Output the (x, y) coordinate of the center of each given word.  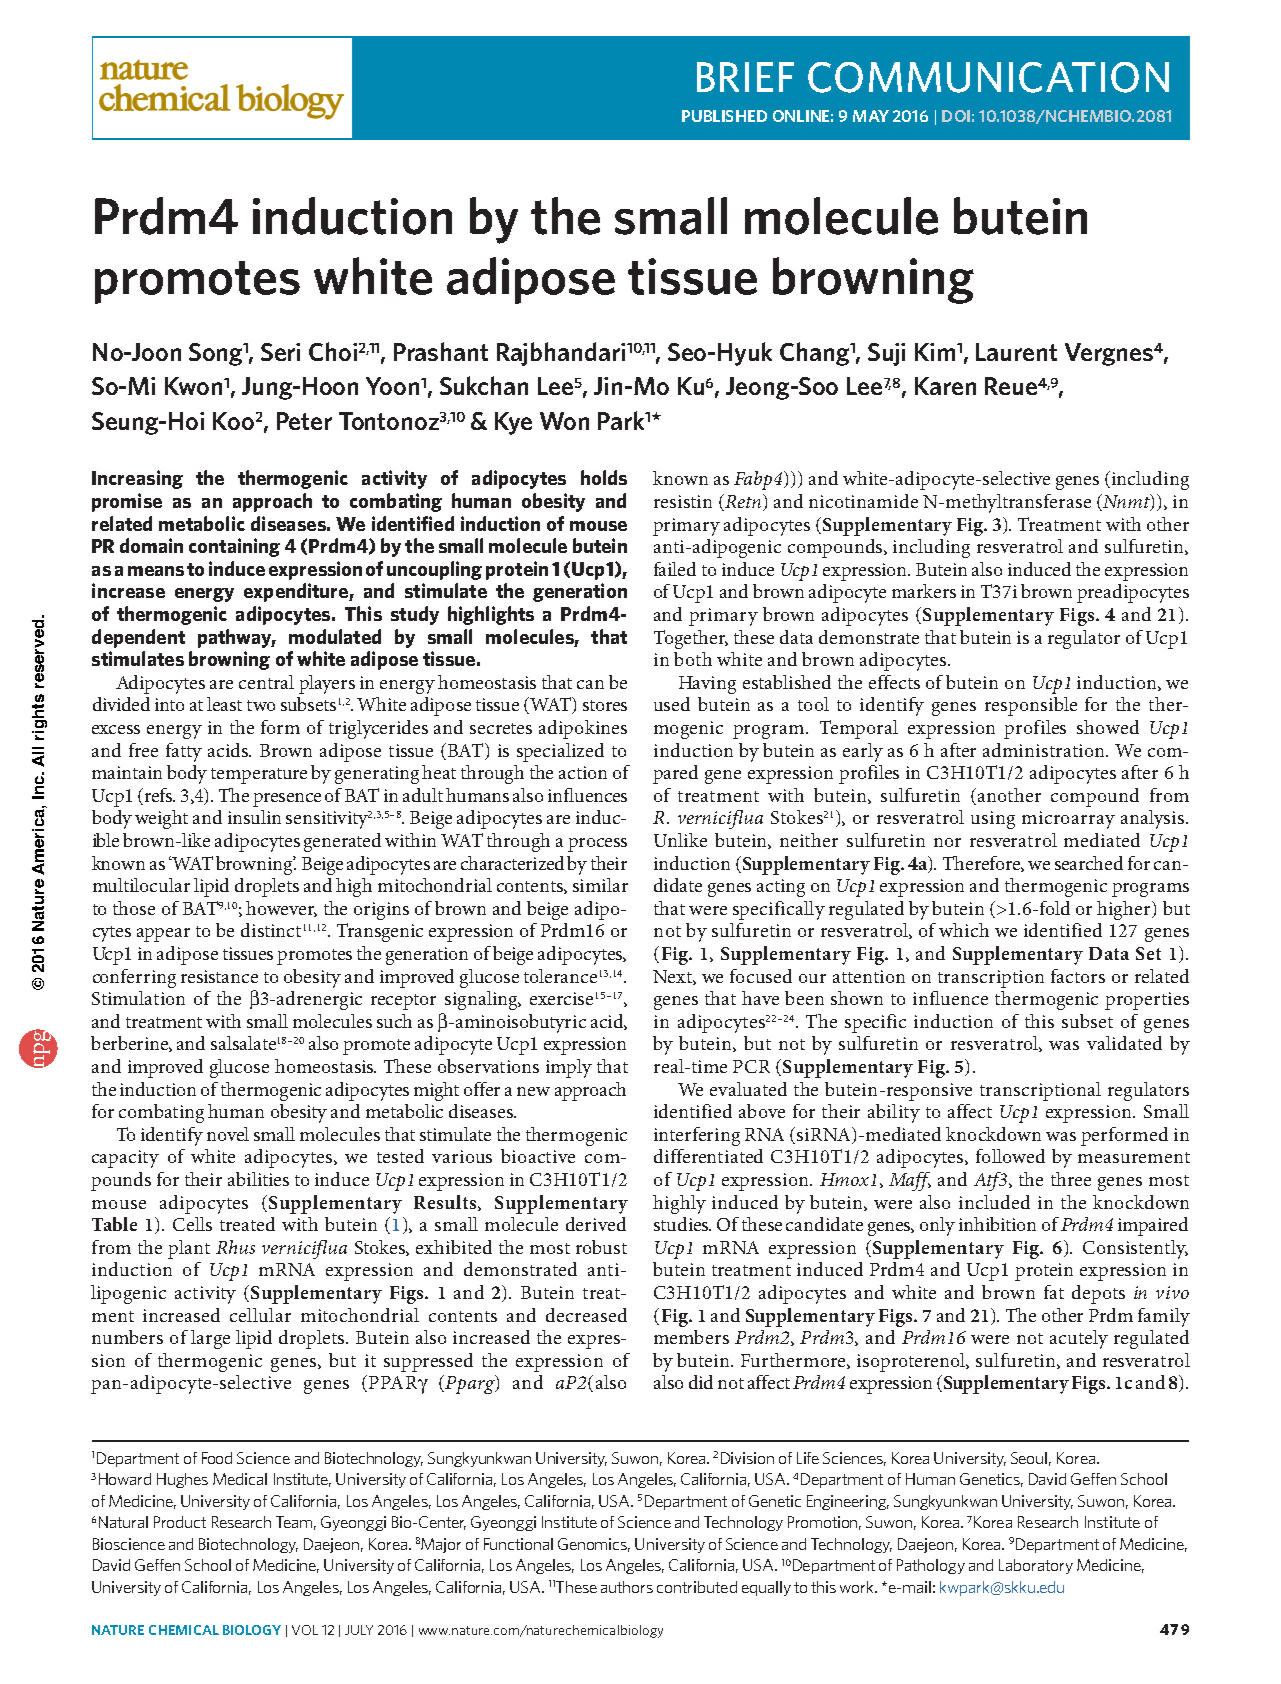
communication (988, 77)
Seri (280, 352)
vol (305, 1630)
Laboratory (1036, 1566)
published (724, 116)
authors (627, 1587)
